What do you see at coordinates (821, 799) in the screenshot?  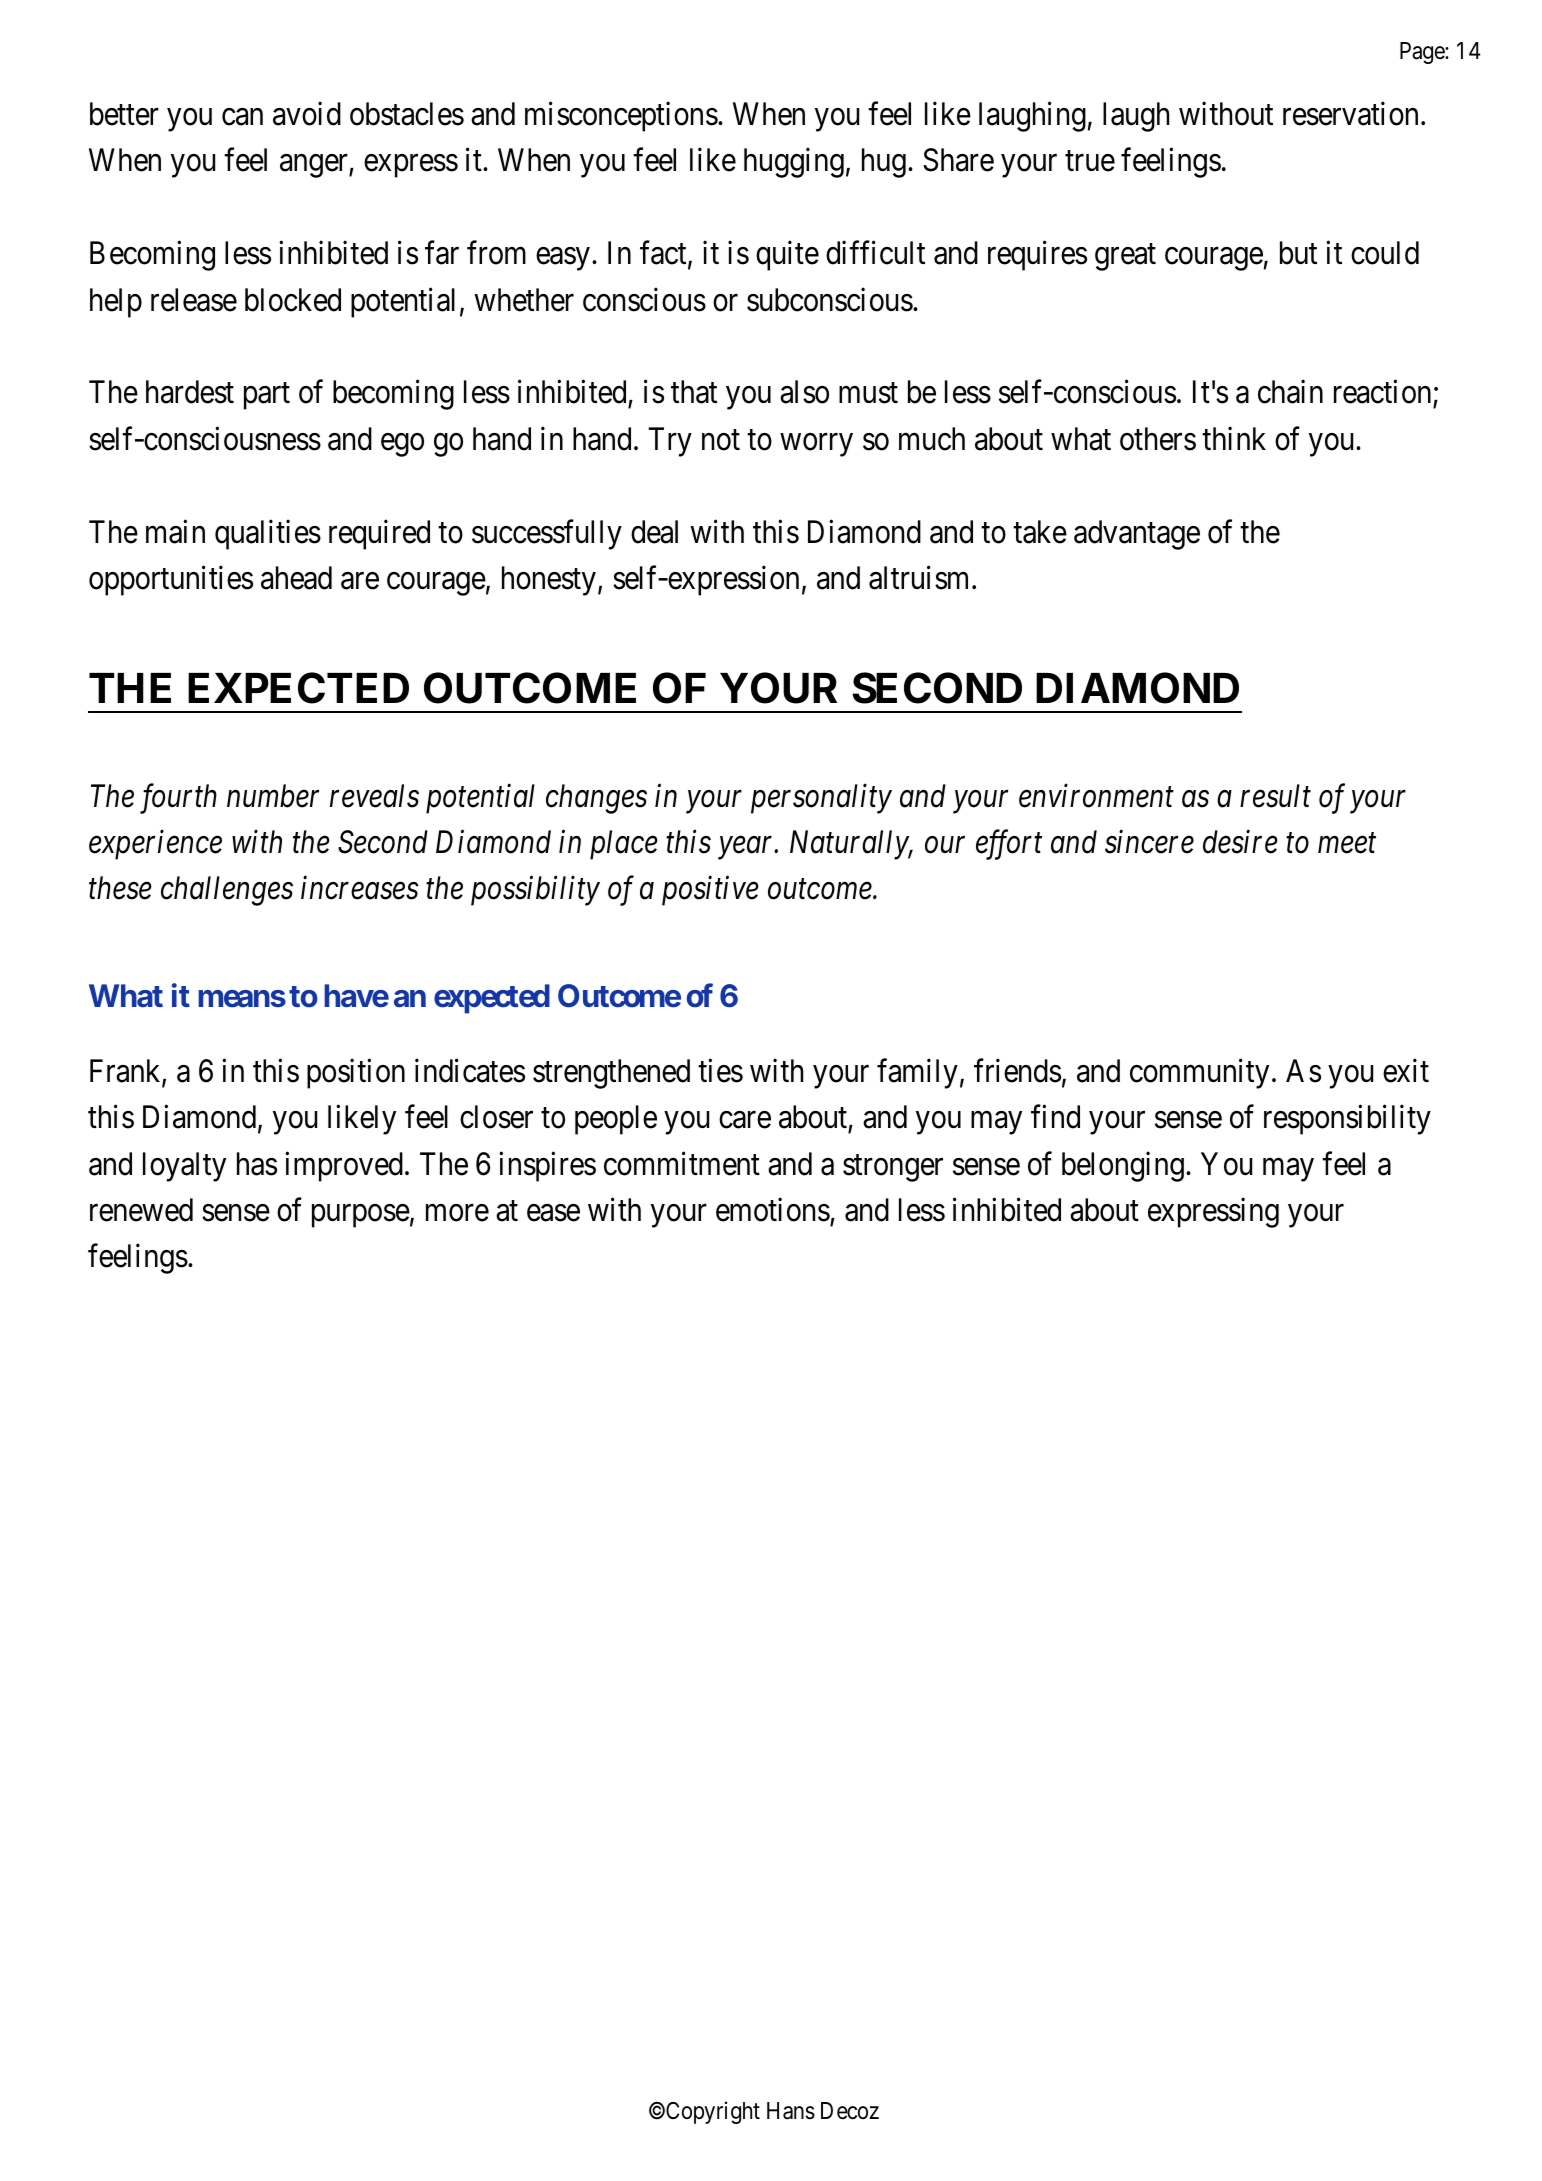 I see `personality` at bounding box center [821, 799].
